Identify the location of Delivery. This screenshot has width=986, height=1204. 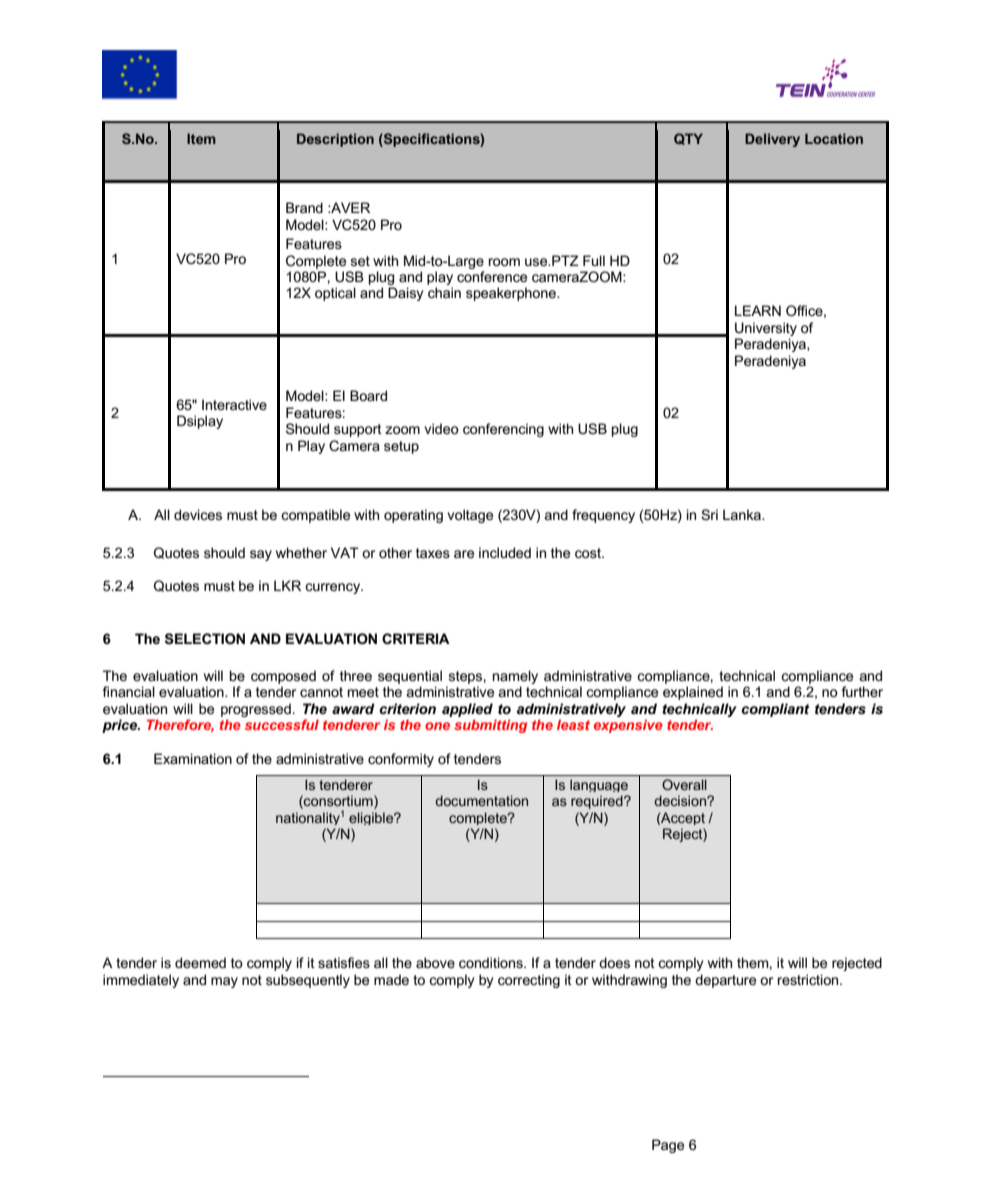
(772, 140).
